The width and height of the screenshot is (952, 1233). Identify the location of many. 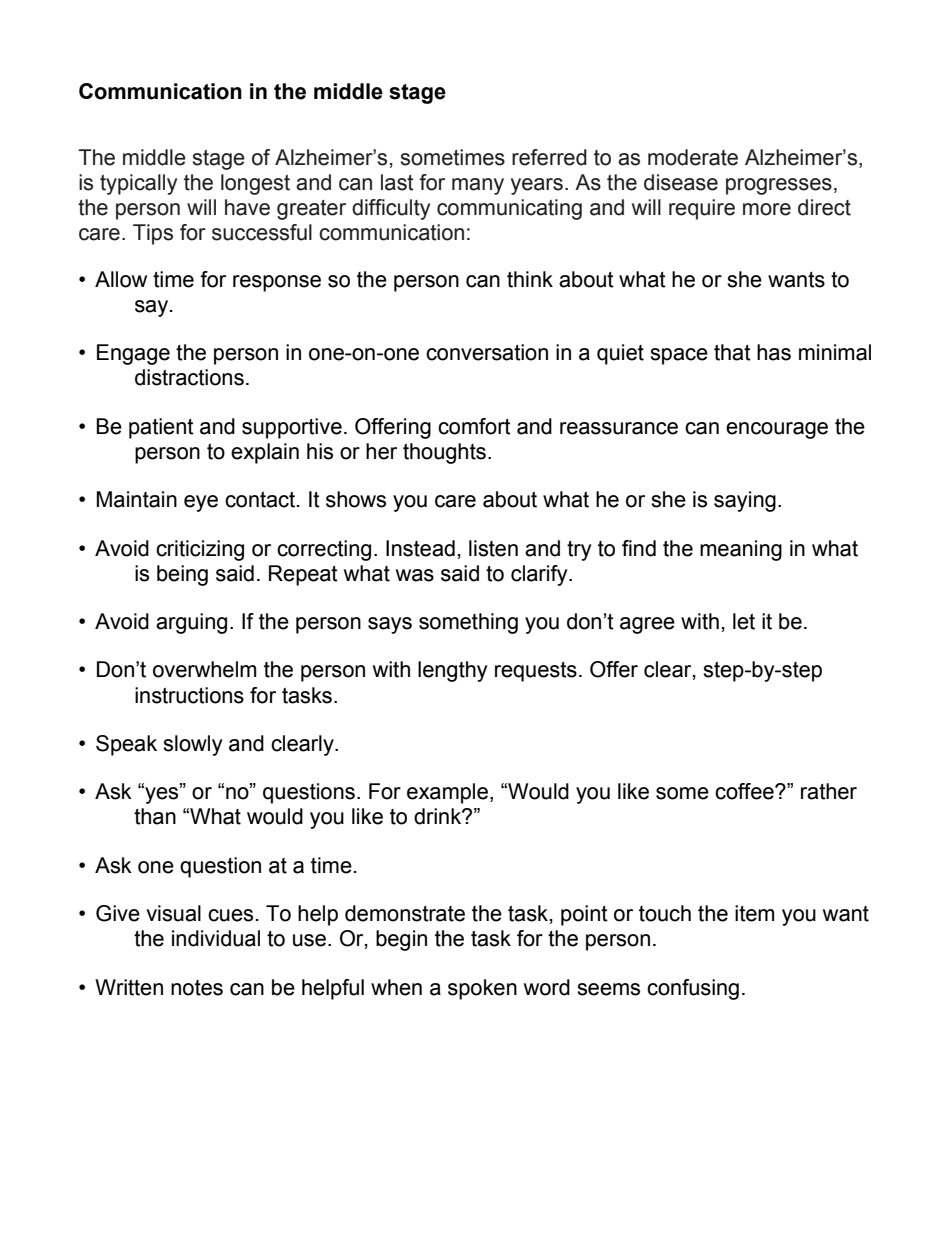
(478, 186).
